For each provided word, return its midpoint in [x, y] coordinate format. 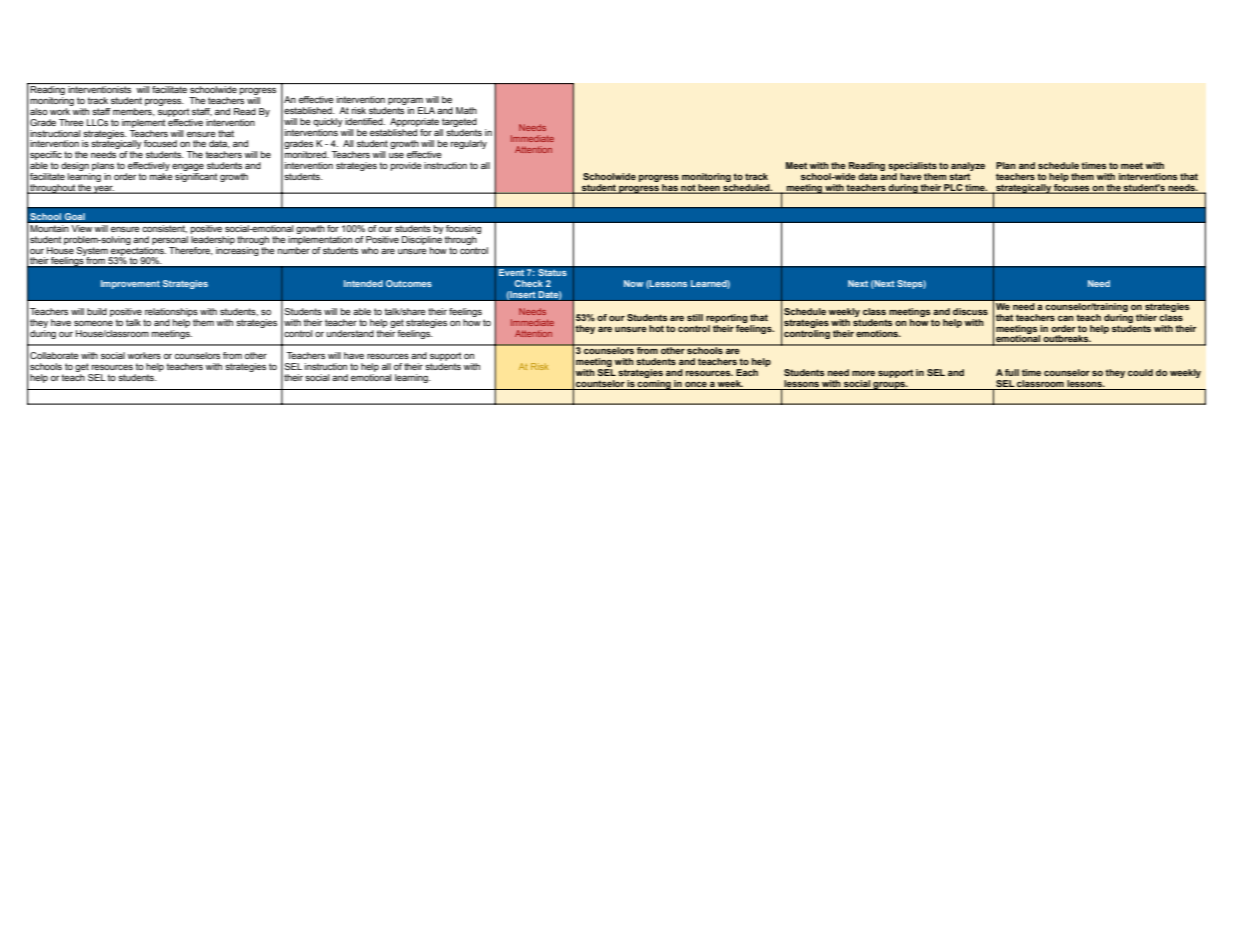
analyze [968, 166]
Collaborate [54, 355]
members [134, 110]
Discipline [422, 239]
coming [654, 385]
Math [466, 110]
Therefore [191, 251]
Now [634, 283]
